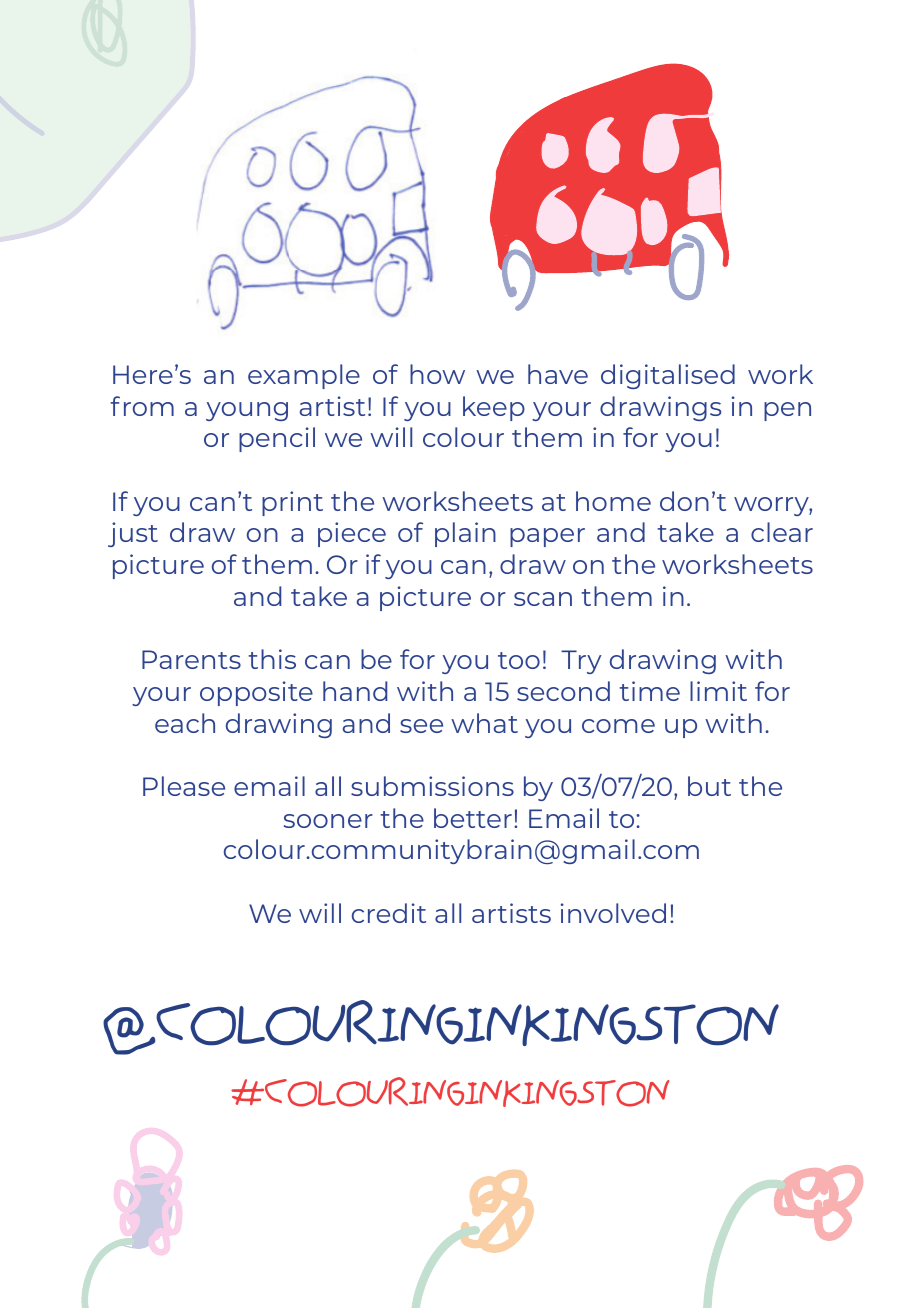 Image resolution: width=924 pixels, height=1308 pixels. What do you see at coordinates (389, 913) in the screenshot?
I see `credit` at bounding box center [389, 913].
